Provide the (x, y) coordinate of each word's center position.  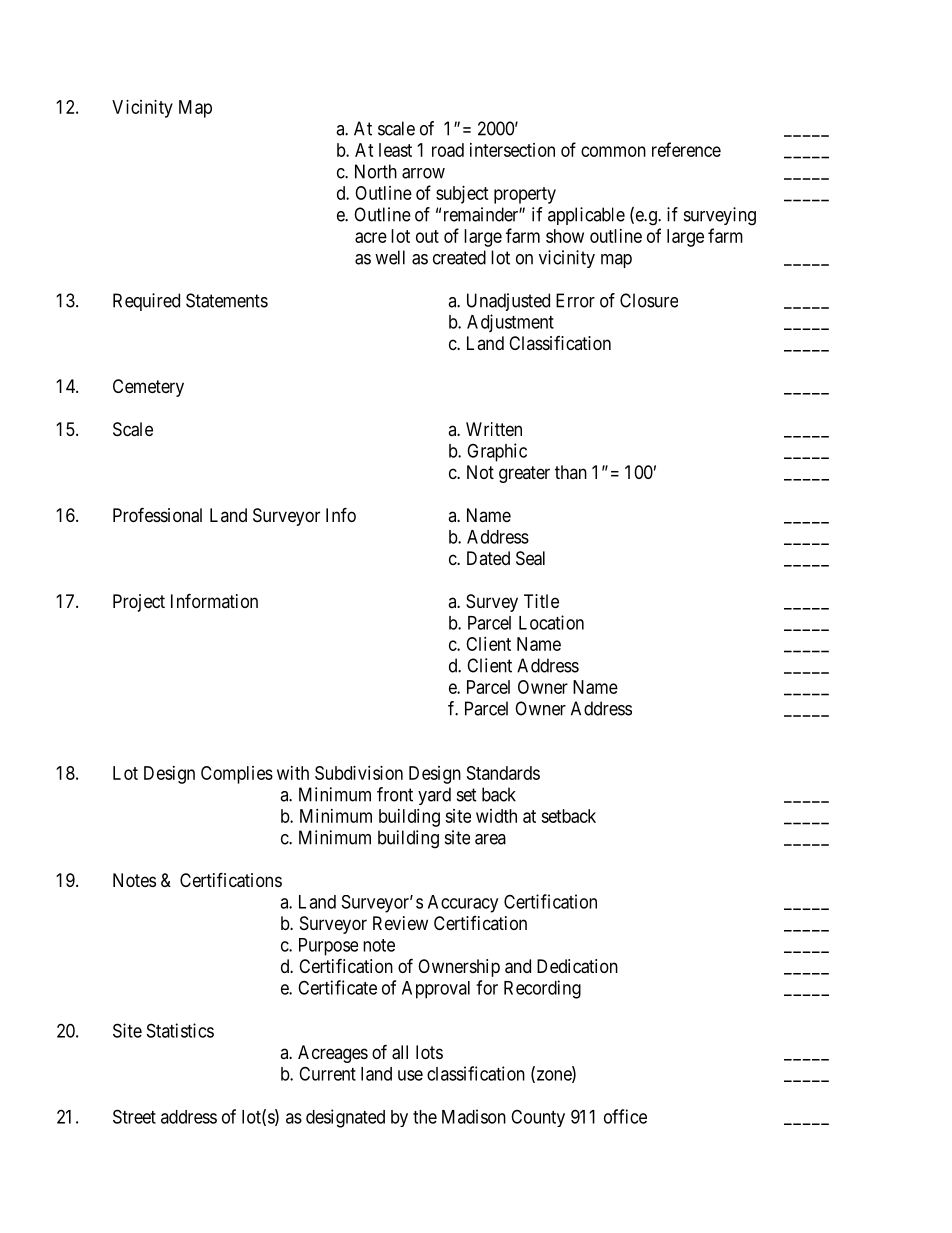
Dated (488, 558)
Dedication (577, 966)
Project (139, 603)
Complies (237, 775)
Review (400, 923)
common (613, 151)
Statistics (180, 1030)
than (571, 472)
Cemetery (148, 388)
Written (494, 429)
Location (551, 622)
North (376, 171)
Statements (227, 300)
